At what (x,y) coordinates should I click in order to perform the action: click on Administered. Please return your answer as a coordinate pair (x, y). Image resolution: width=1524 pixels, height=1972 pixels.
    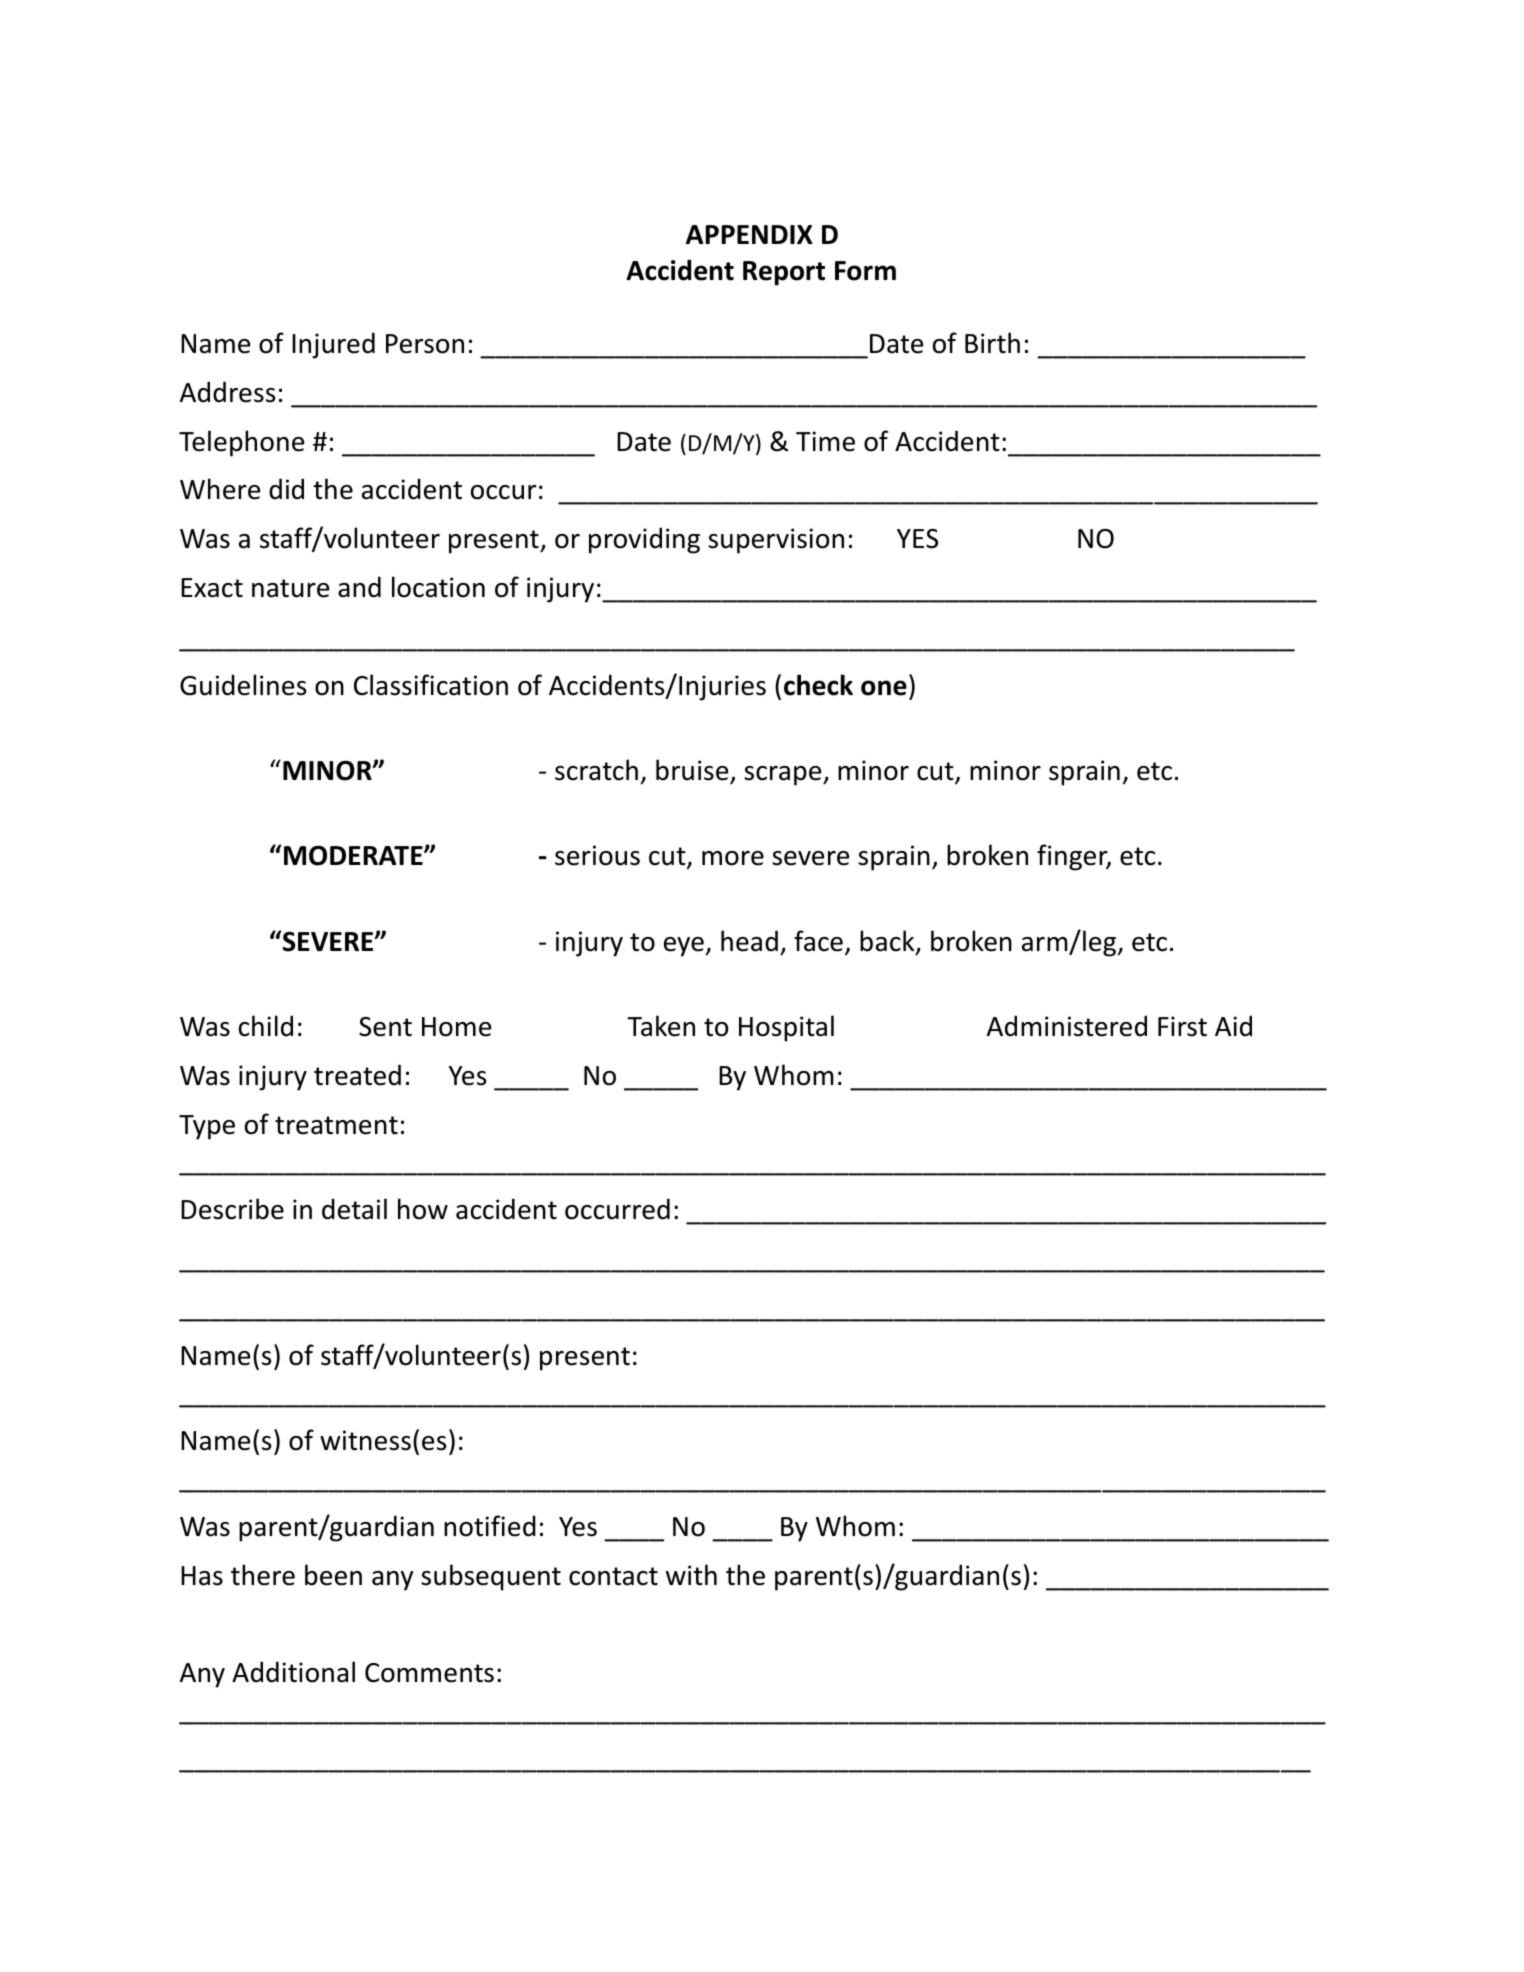
    Looking at the image, I should click on (1067, 1026).
